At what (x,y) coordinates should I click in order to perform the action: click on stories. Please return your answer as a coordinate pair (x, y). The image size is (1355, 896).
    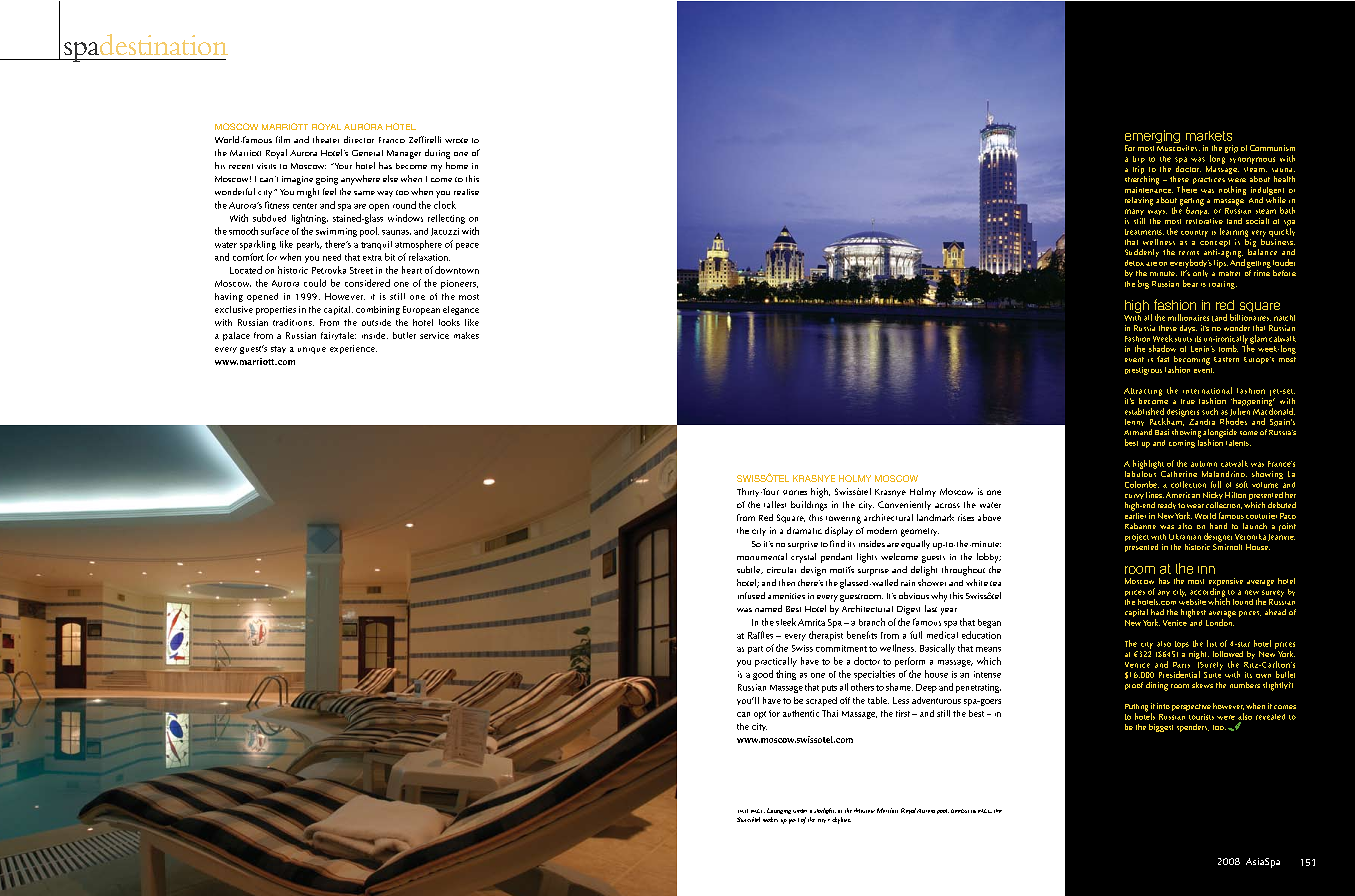
    Looking at the image, I should click on (795, 492).
